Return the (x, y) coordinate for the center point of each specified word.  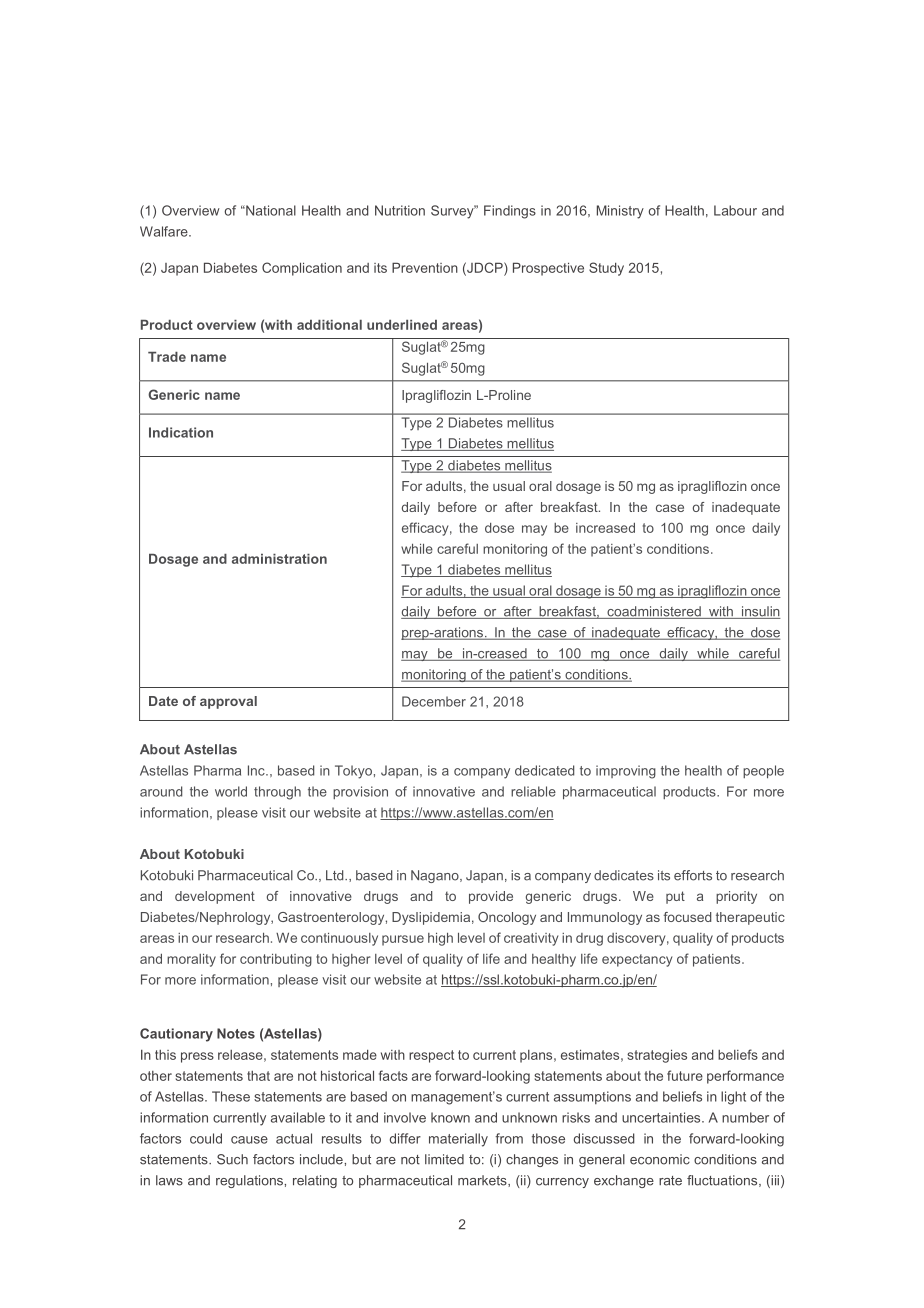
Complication (302, 269)
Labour (735, 210)
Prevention (425, 267)
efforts (693, 875)
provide (491, 897)
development (215, 897)
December (434, 701)
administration (279, 559)
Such (232, 1159)
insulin (760, 612)
